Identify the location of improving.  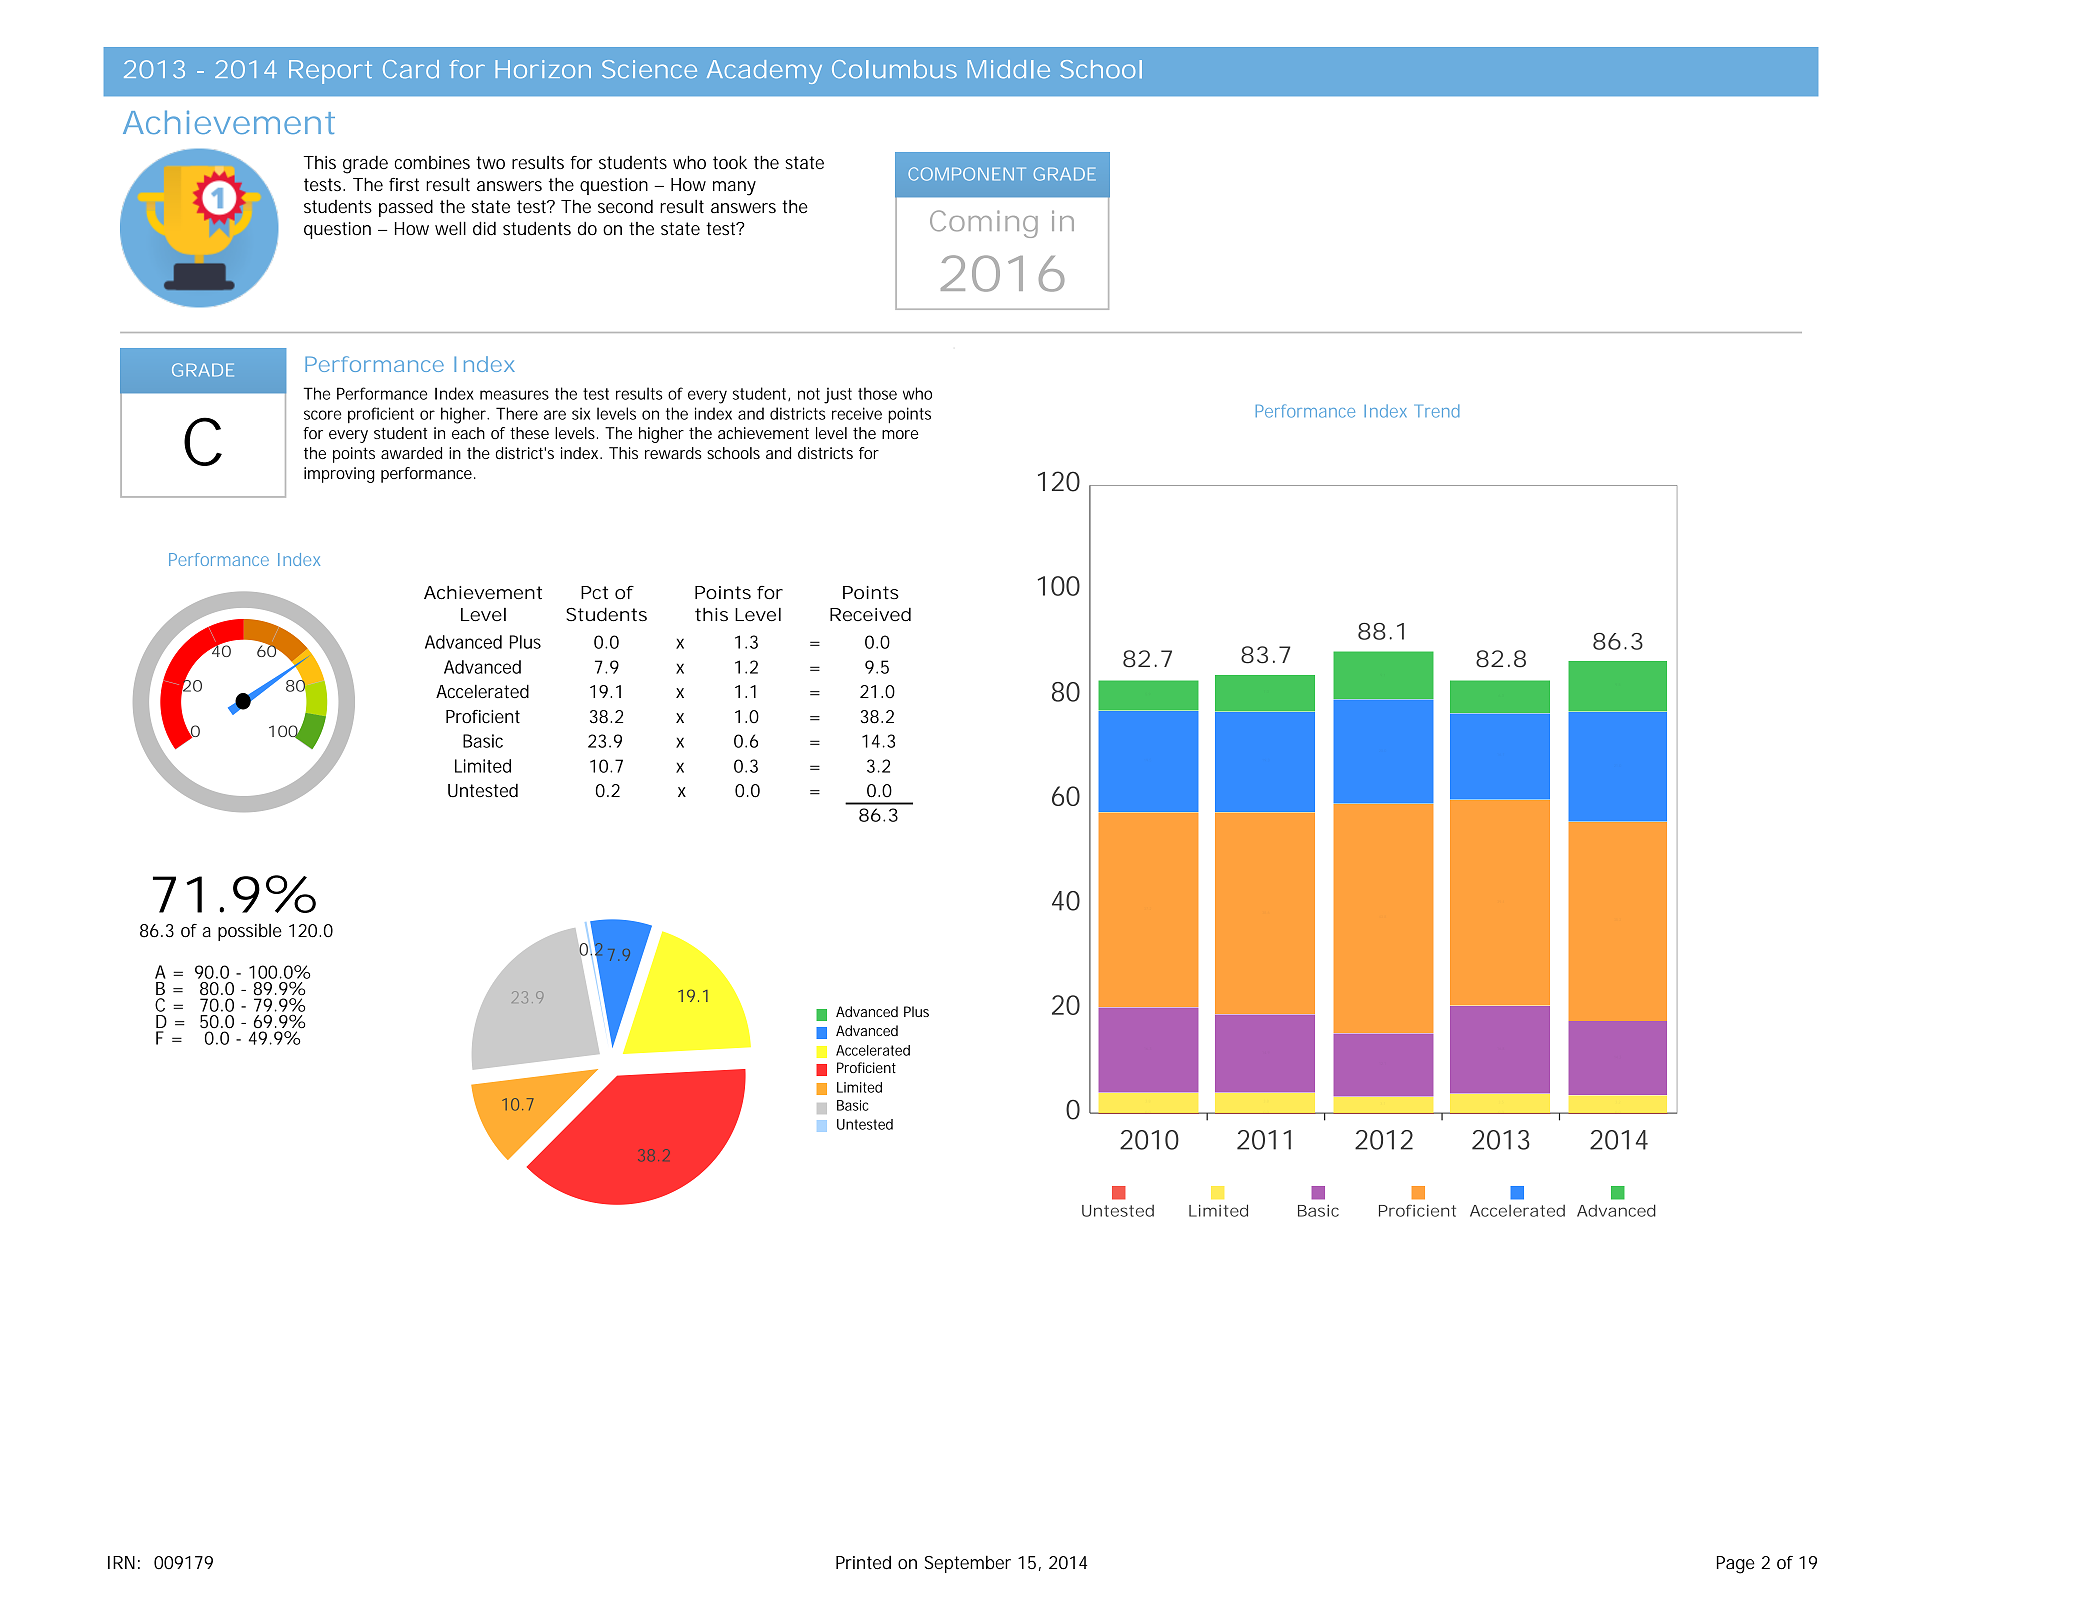
(339, 475).
